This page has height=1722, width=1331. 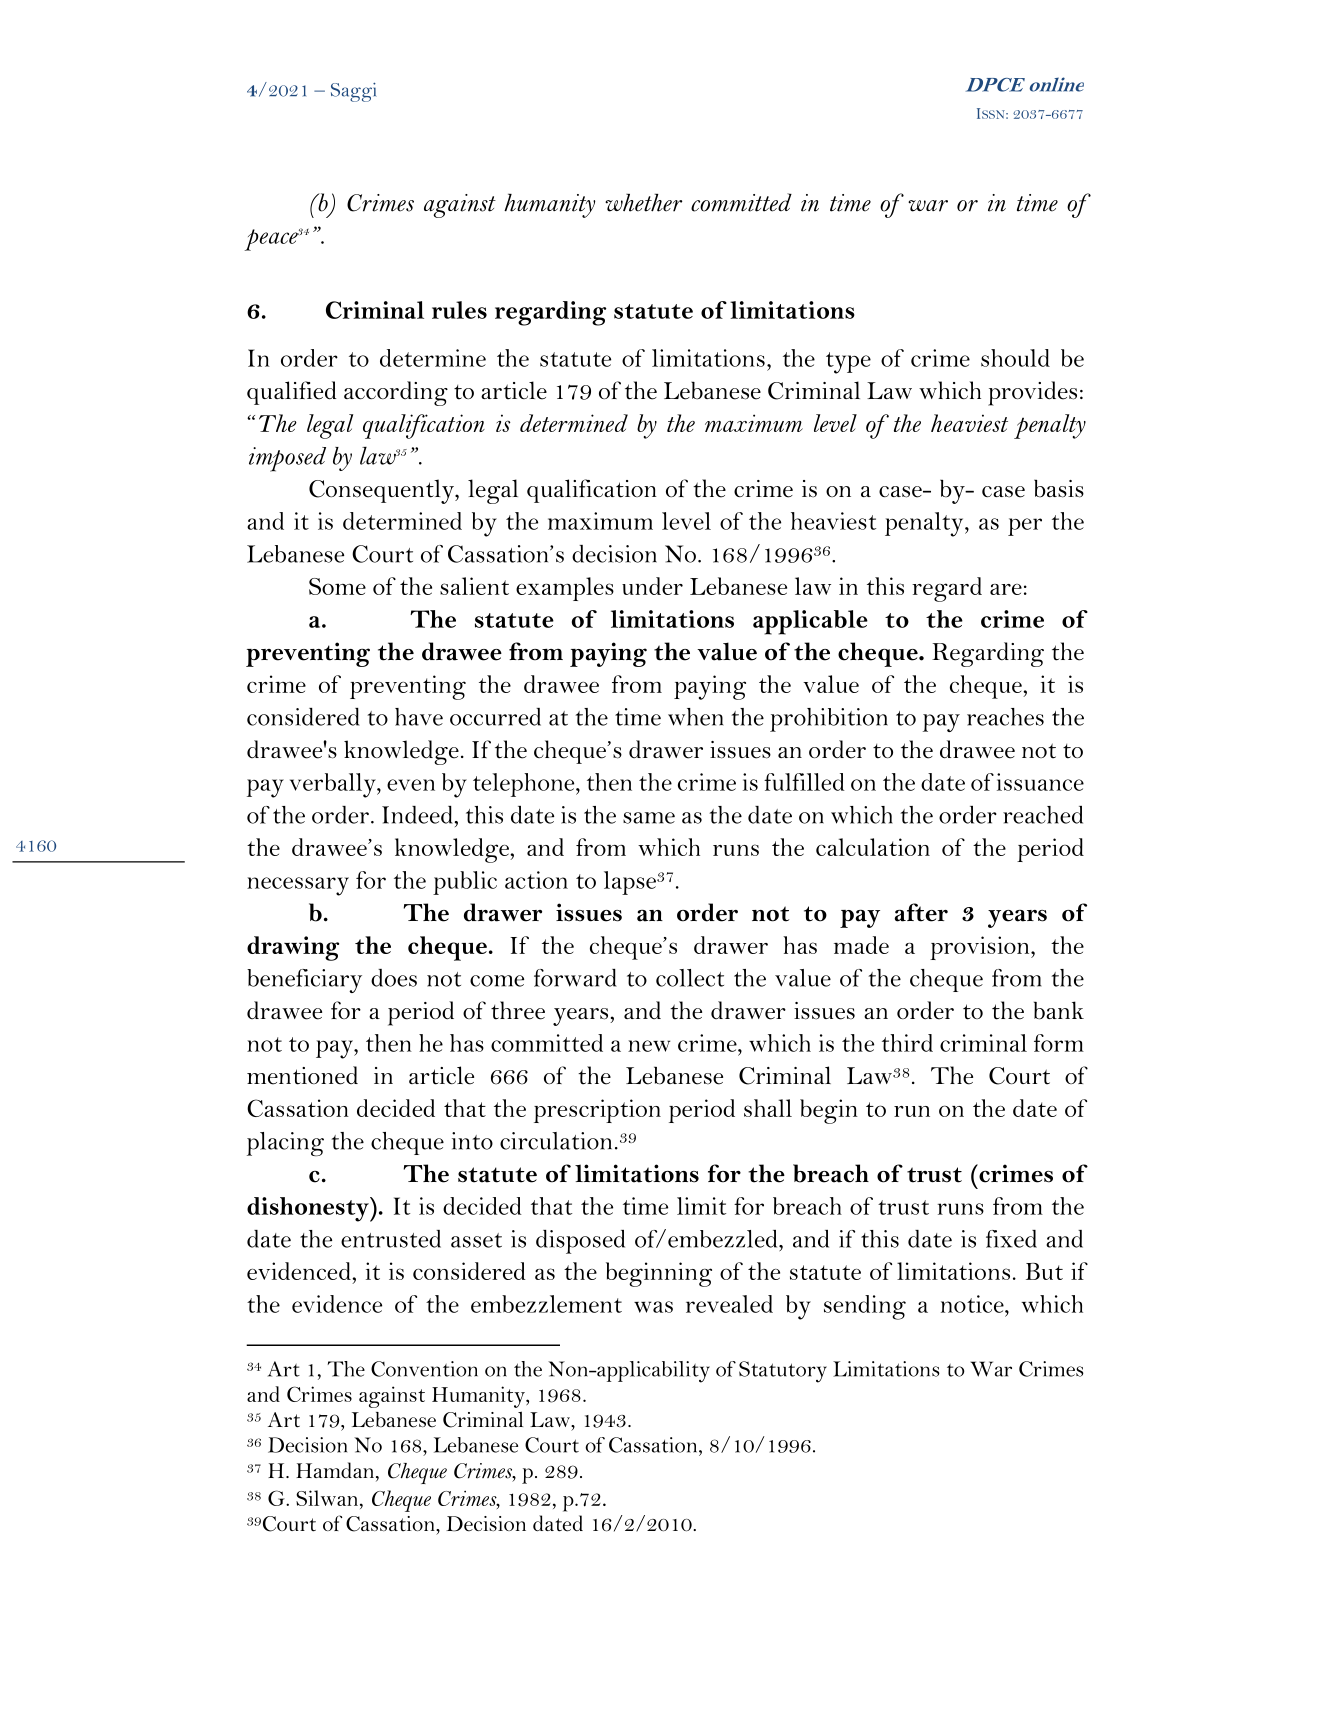 I want to click on placing, so click(x=285, y=1144).
